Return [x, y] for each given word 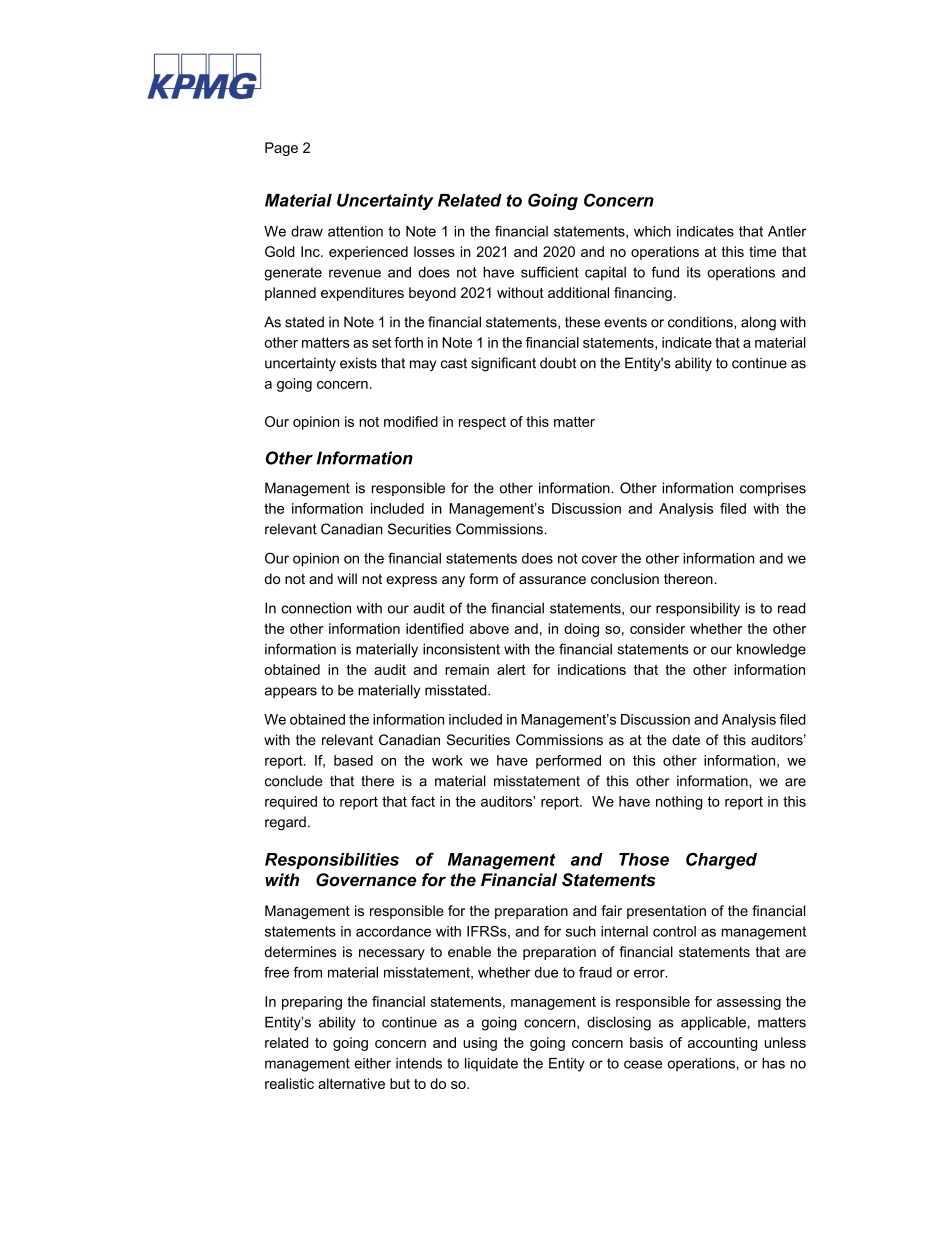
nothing [679, 803]
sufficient [550, 272]
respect [482, 423]
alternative [351, 1083]
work [447, 760]
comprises [773, 489]
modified [411, 421]
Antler [787, 231]
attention [355, 231]
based [353, 760]
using [480, 1044]
